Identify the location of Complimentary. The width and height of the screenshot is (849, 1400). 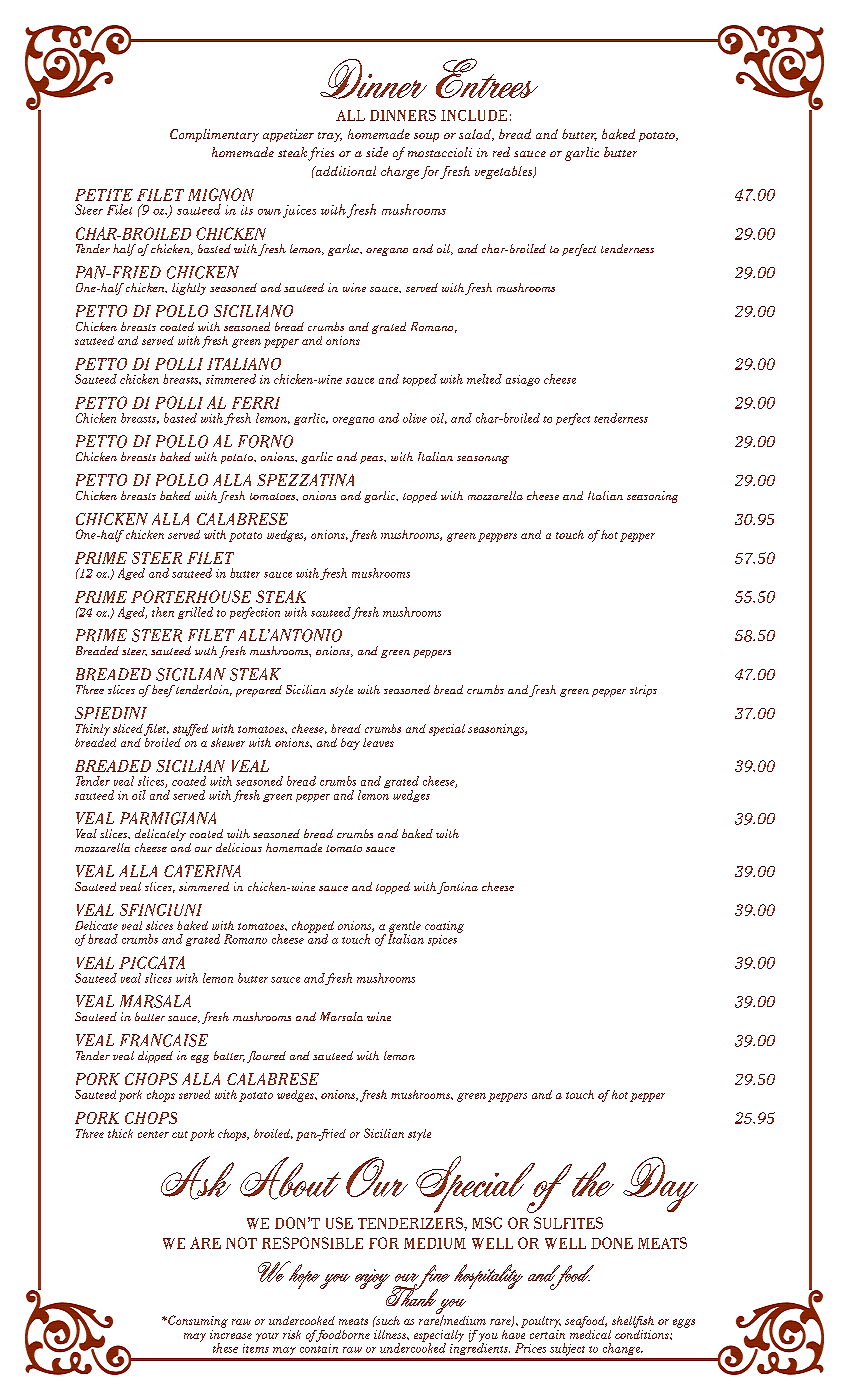
(214, 135).
